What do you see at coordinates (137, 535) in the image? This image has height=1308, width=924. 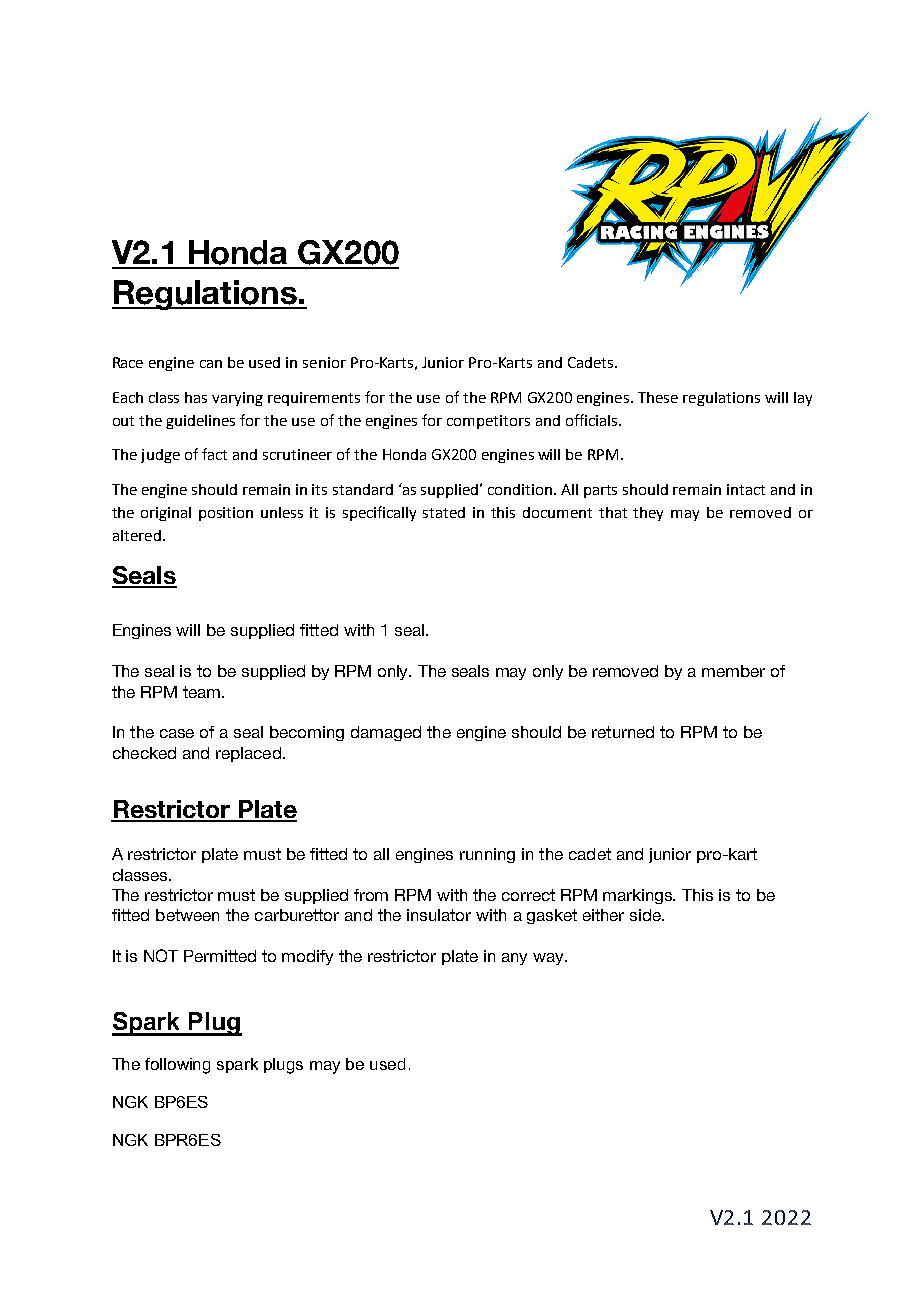 I see `altered` at bounding box center [137, 535].
